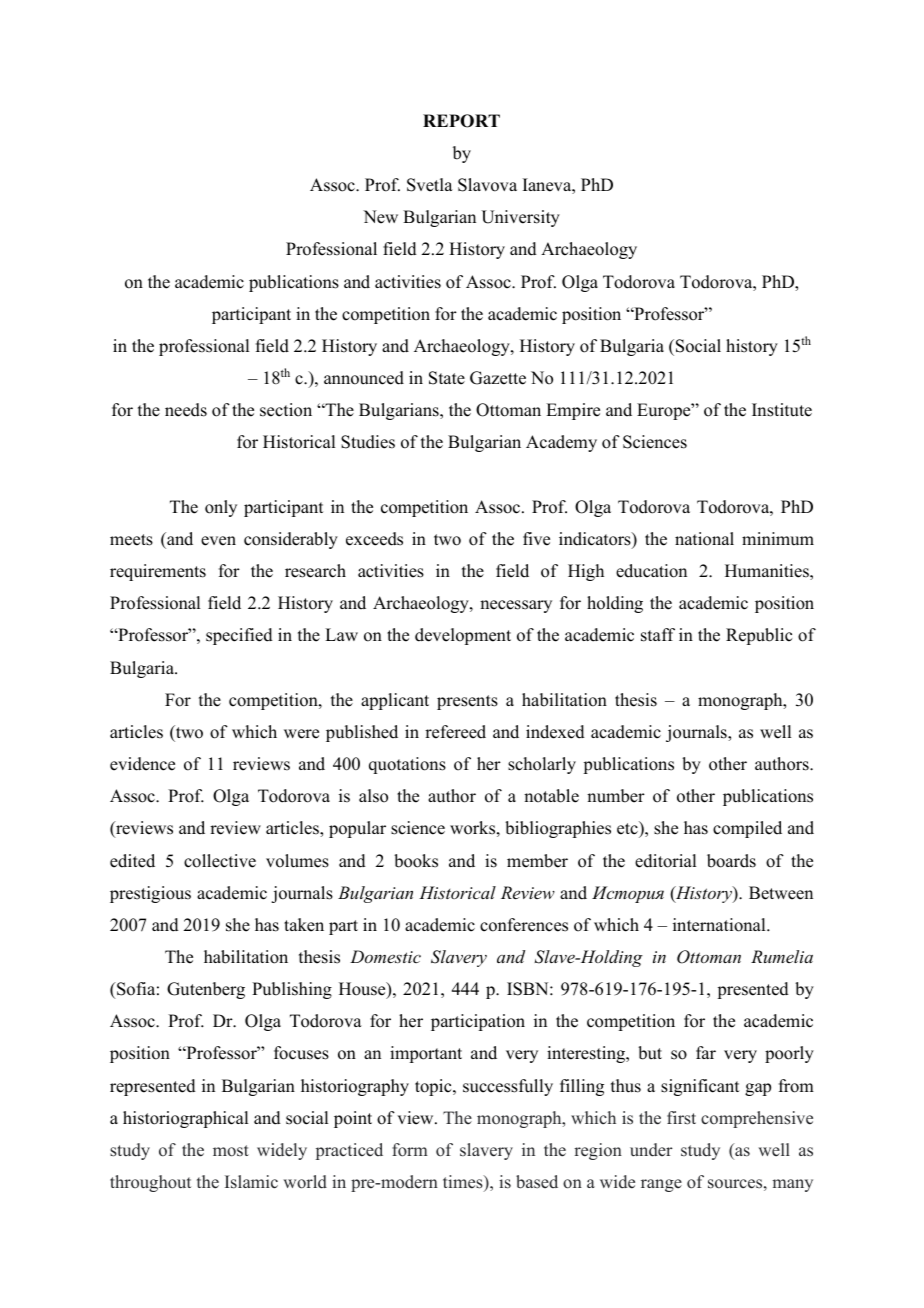 This document has width=924, height=1308. I want to click on only, so click(221, 508).
